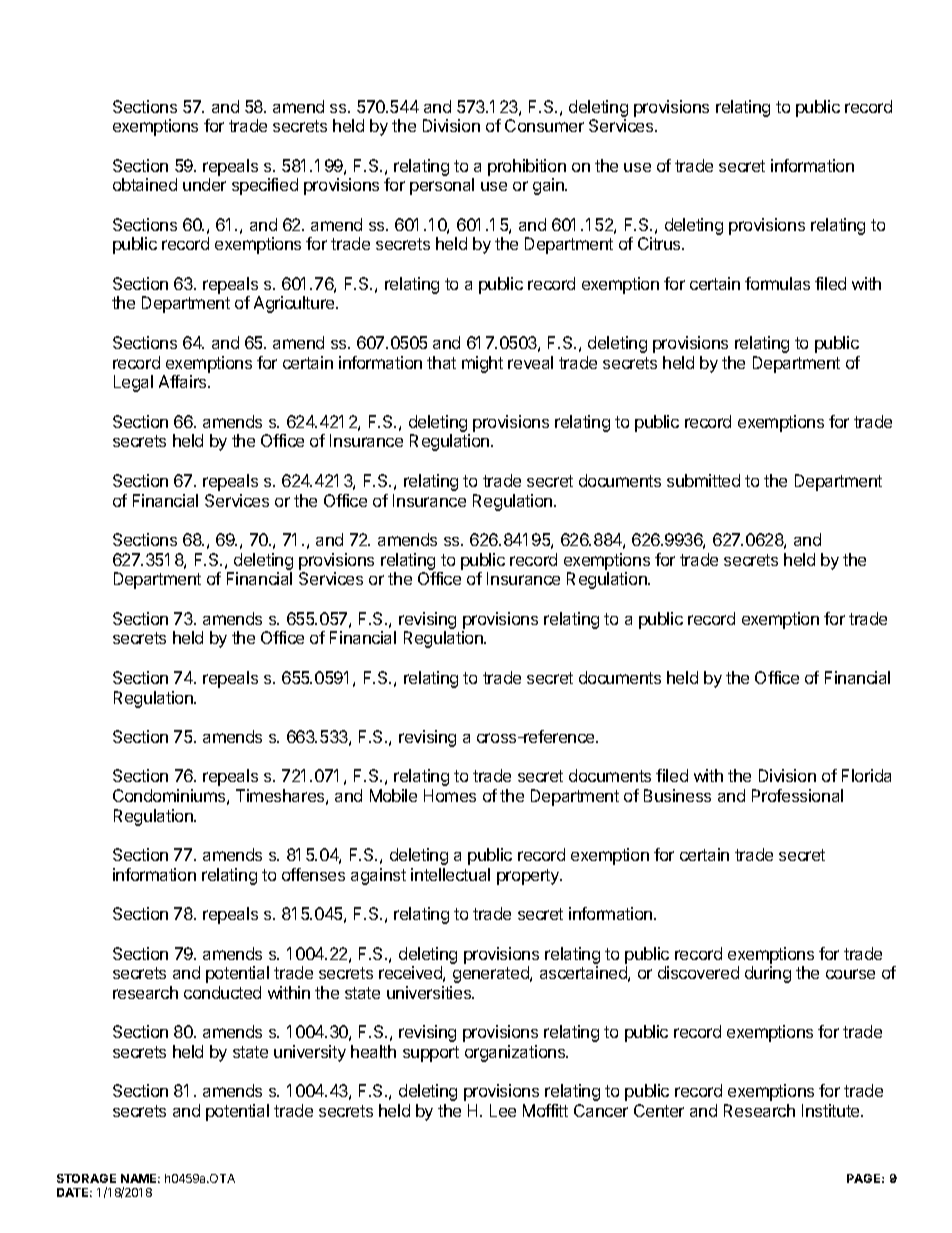 The height and width of the screenshot is (1233, 952). Describe the element at coordinates (140, 1178) in the screenshot. I see `NAME` at that location.
